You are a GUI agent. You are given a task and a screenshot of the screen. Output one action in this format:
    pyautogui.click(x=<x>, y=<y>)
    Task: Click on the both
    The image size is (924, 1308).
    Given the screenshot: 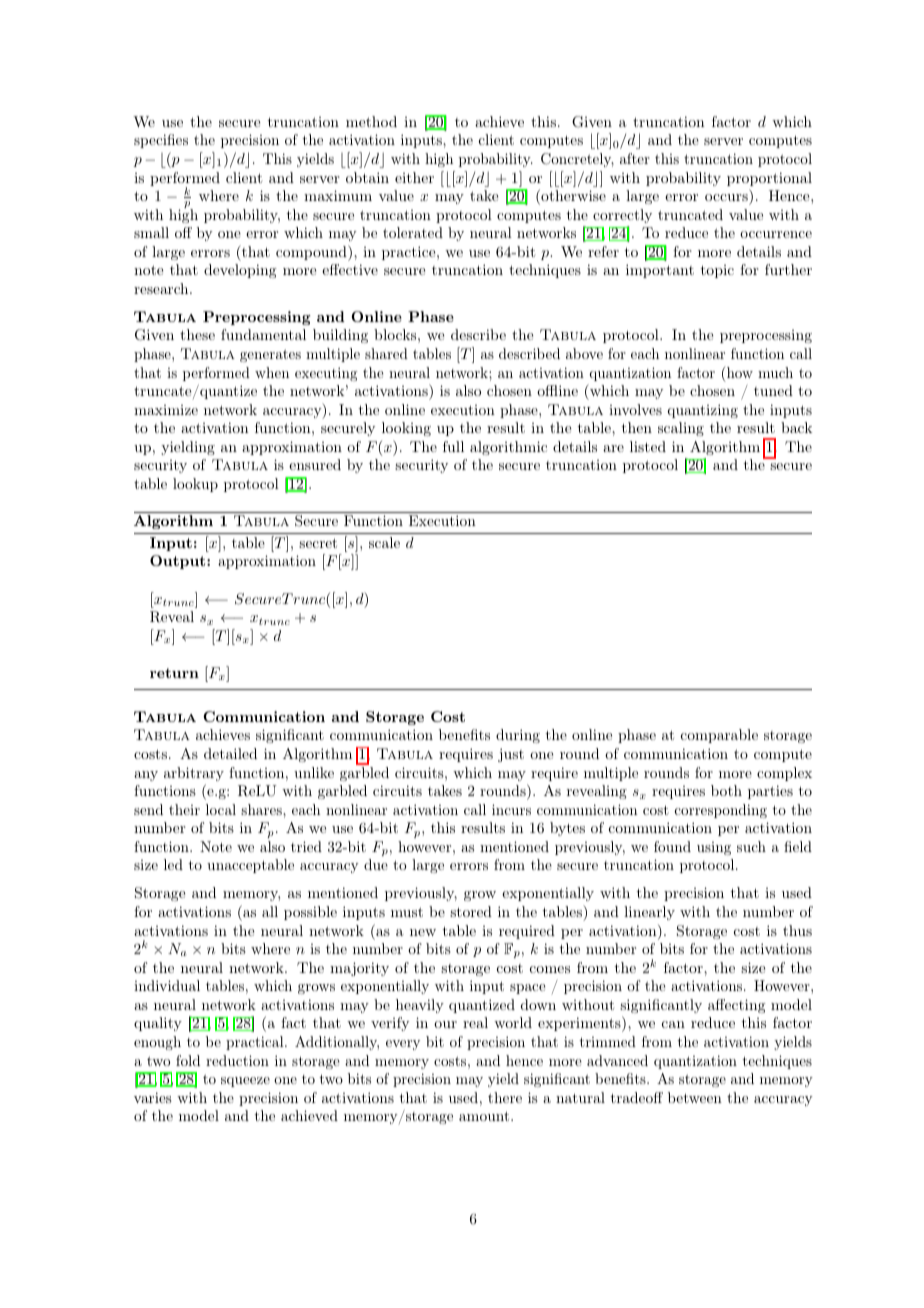 What is the action you would take?
    pyautogui.click(x=726, y=790)
